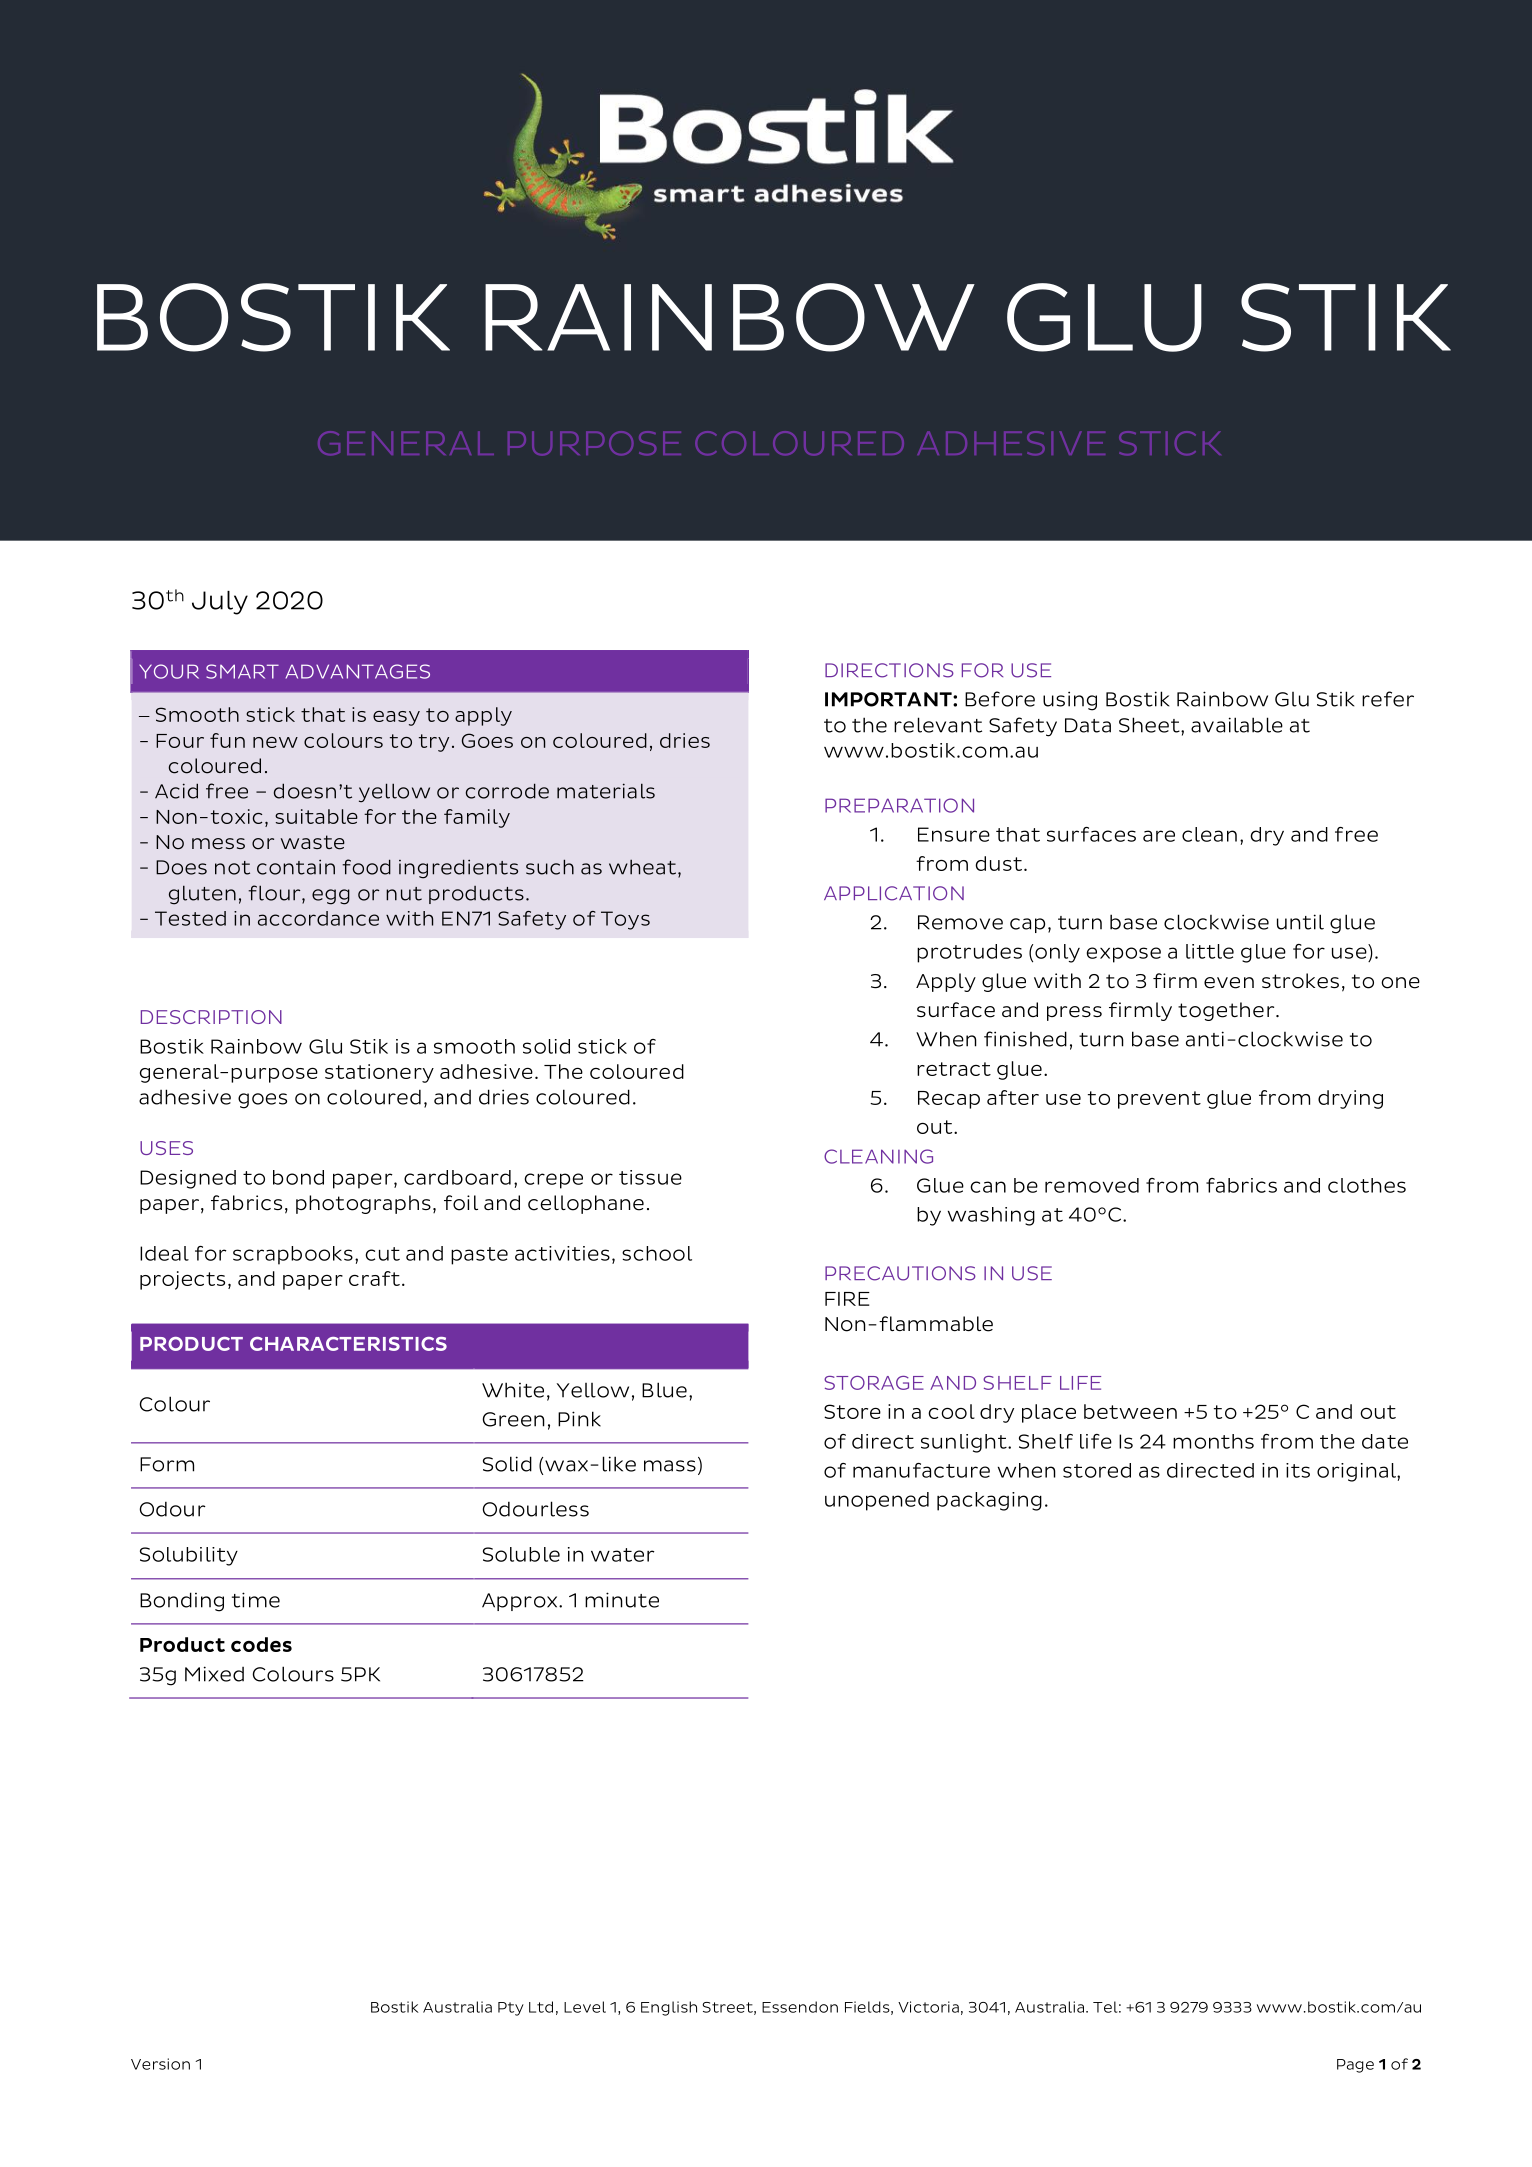  I want to click on time, so click(256, 1600).
